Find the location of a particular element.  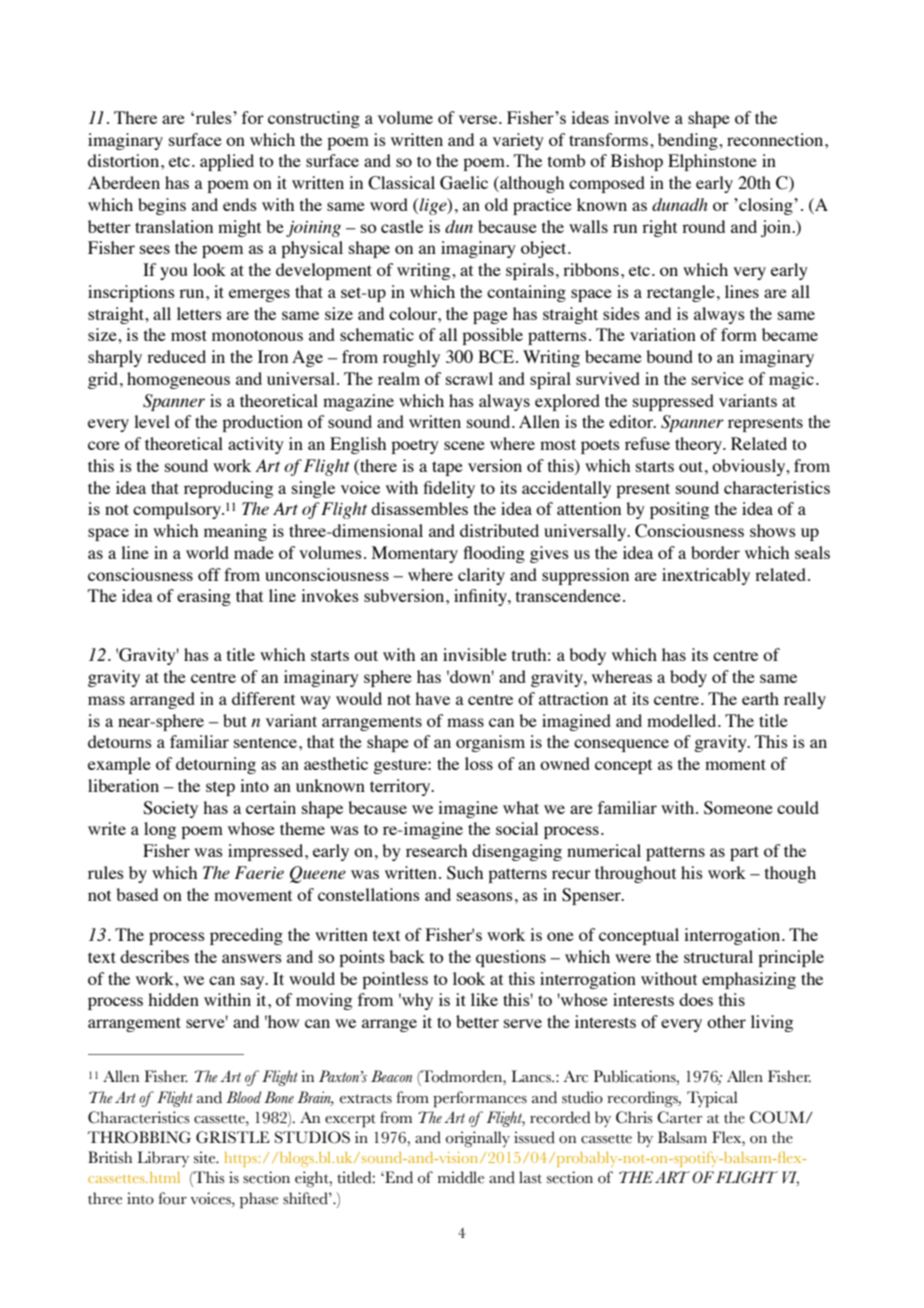

scrawl is located at coordinates (469, 378).
